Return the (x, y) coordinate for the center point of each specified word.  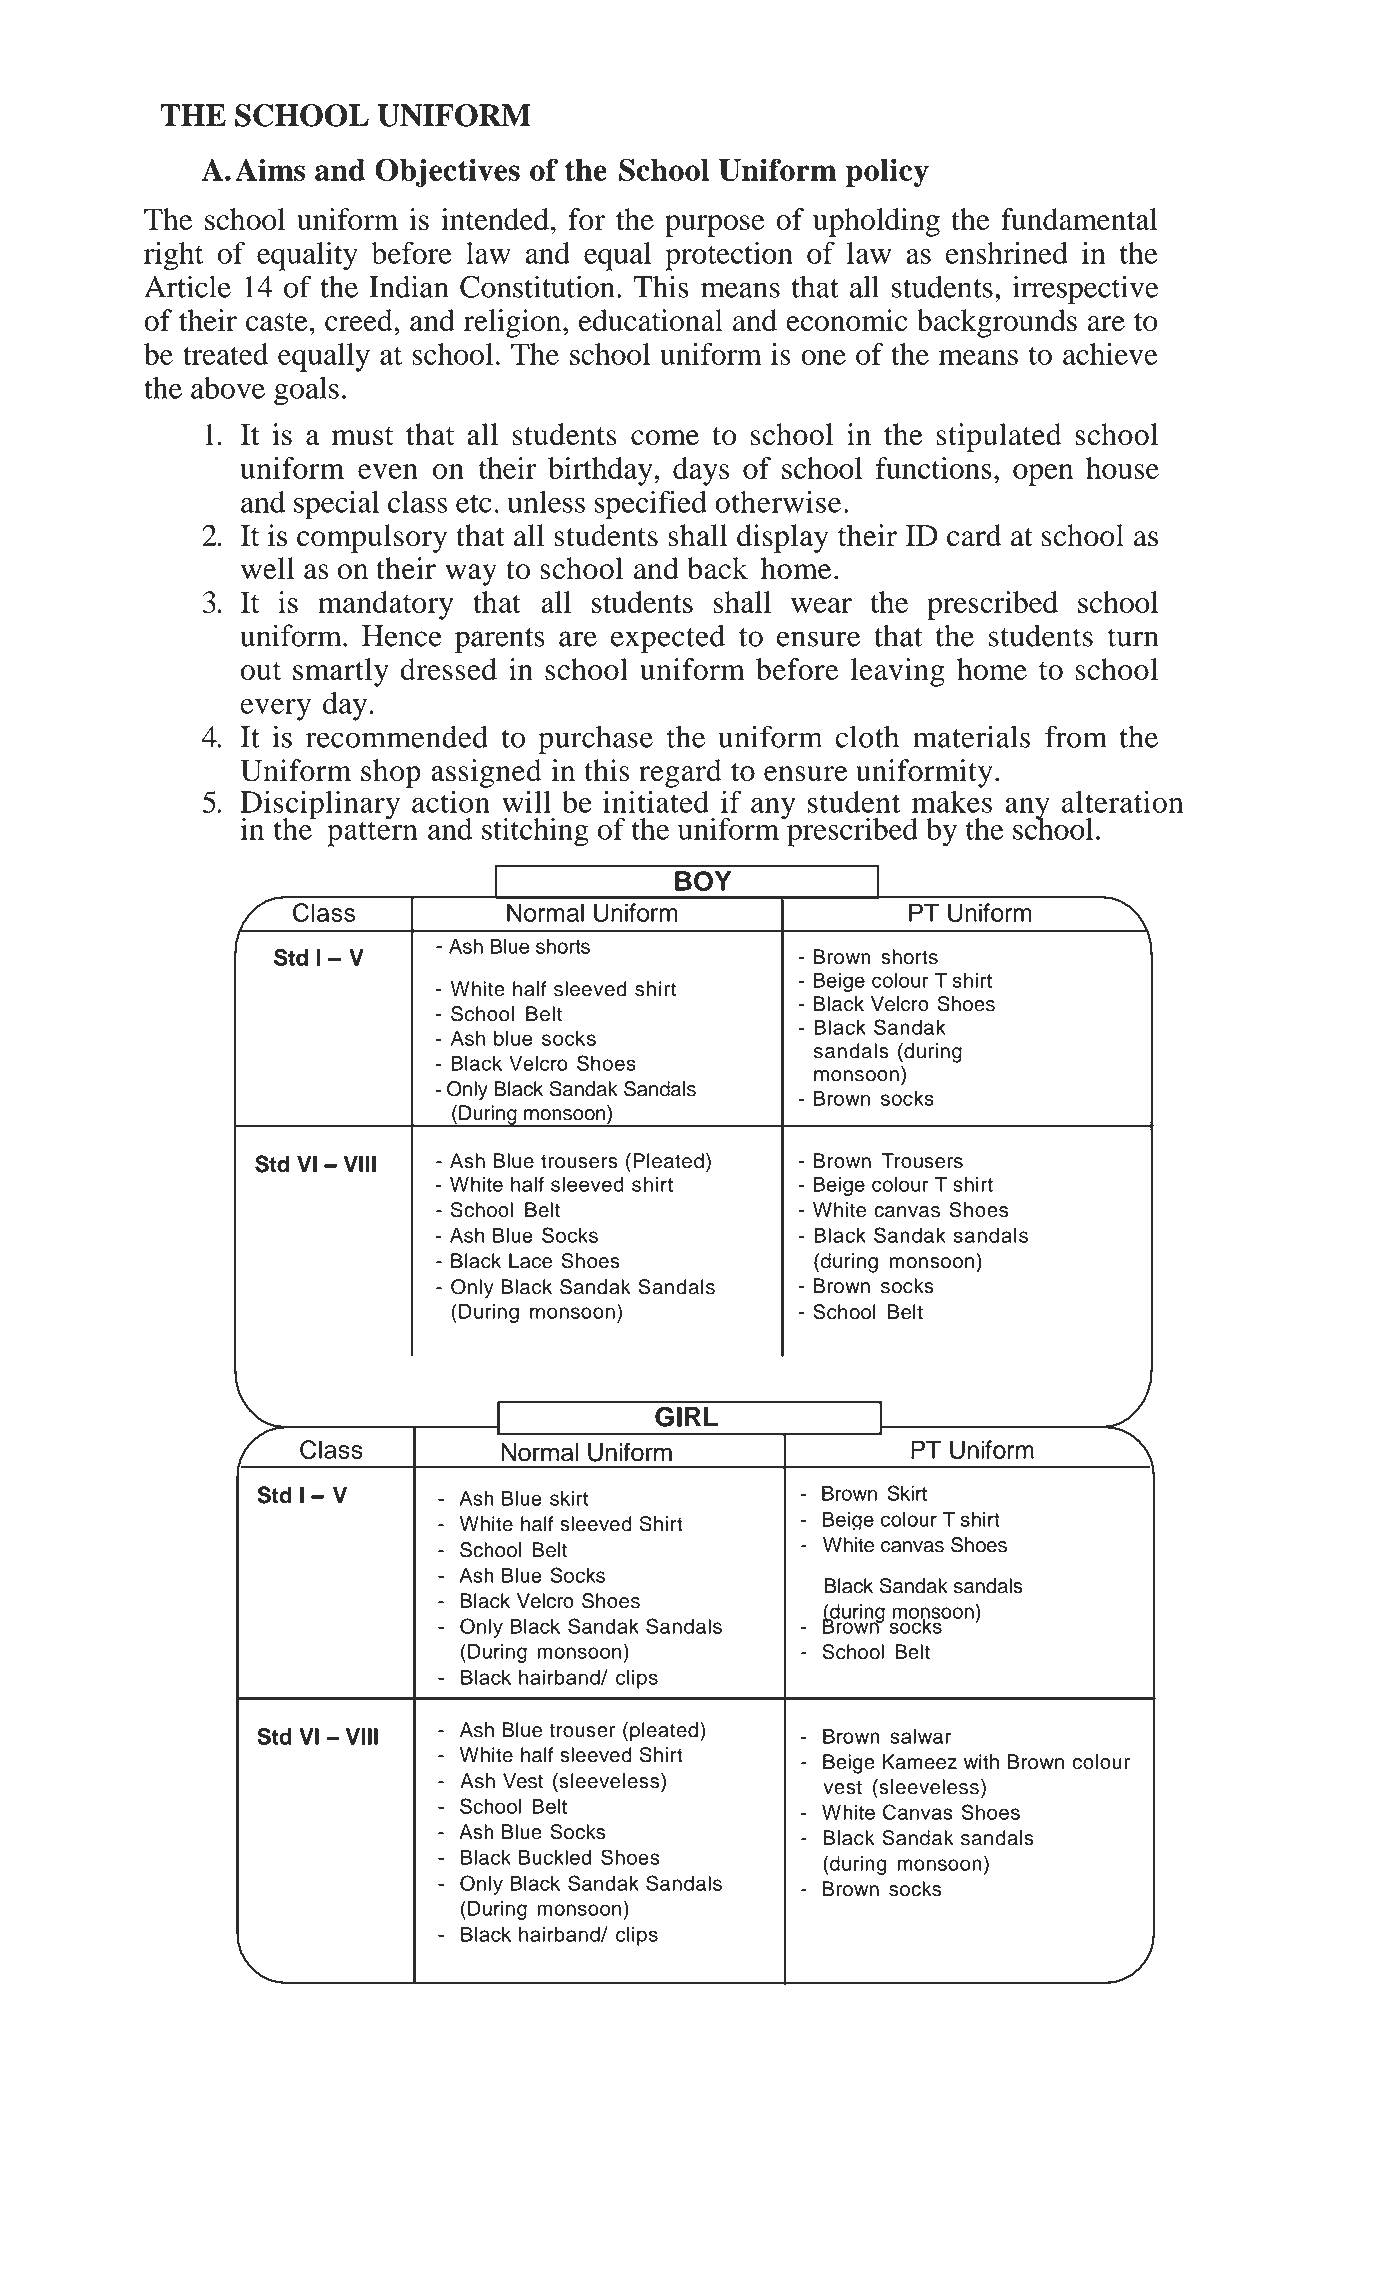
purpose (714, 226)
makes (952, 802)
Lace (530, 1261)
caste (277, 322)
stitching (535, 832)
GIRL (686, 1417)
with (981, 1761)
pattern (372, 833)
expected (668, 638)
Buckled (555, 1857)
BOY (703, 881)
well (268, 568)
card (974, 535)
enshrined (1007, 253)
